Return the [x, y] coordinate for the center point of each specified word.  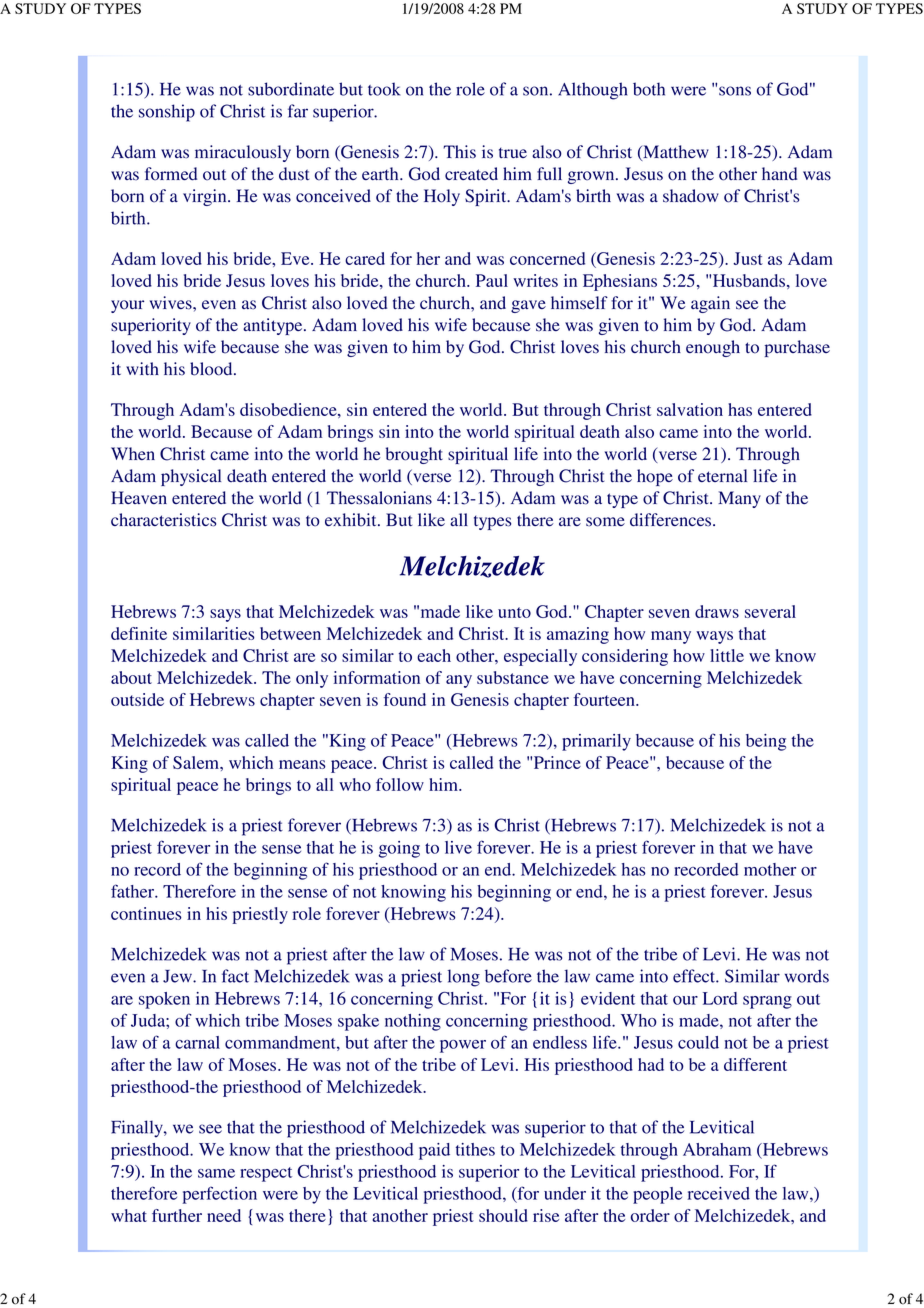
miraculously [243, 153]
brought [414, 455]
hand [779, 174]
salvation [690, 409]
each [434, 655]
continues [146, 913]
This [459, 152]
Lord [720, 998]
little [727, 655]
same [216, 1173]
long [464, 978]
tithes [475, 1149]
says [225, 615]
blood [212, 369]
